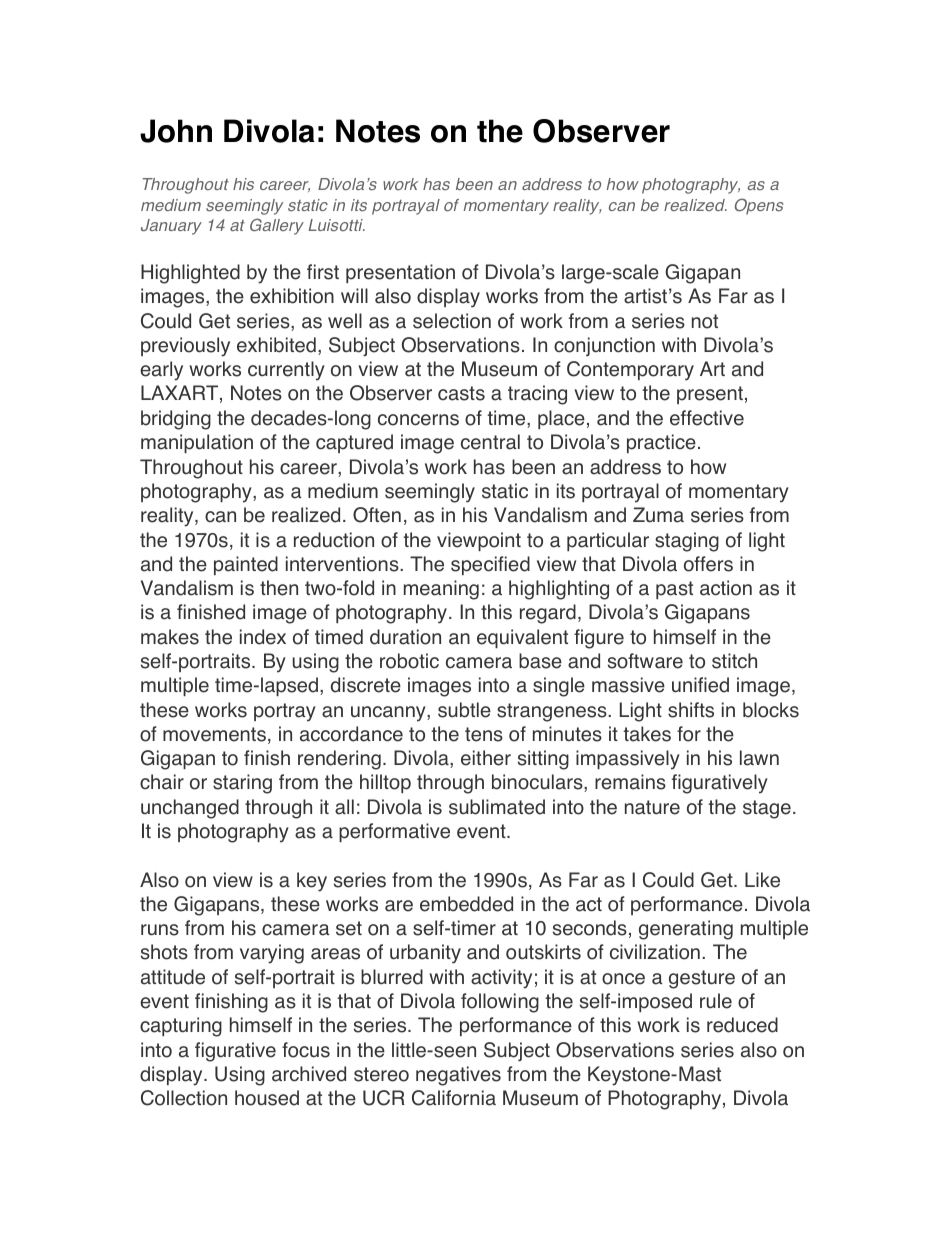  Describe the element at coordinates (466, 904) in the document. I see `embedded` at that location.
